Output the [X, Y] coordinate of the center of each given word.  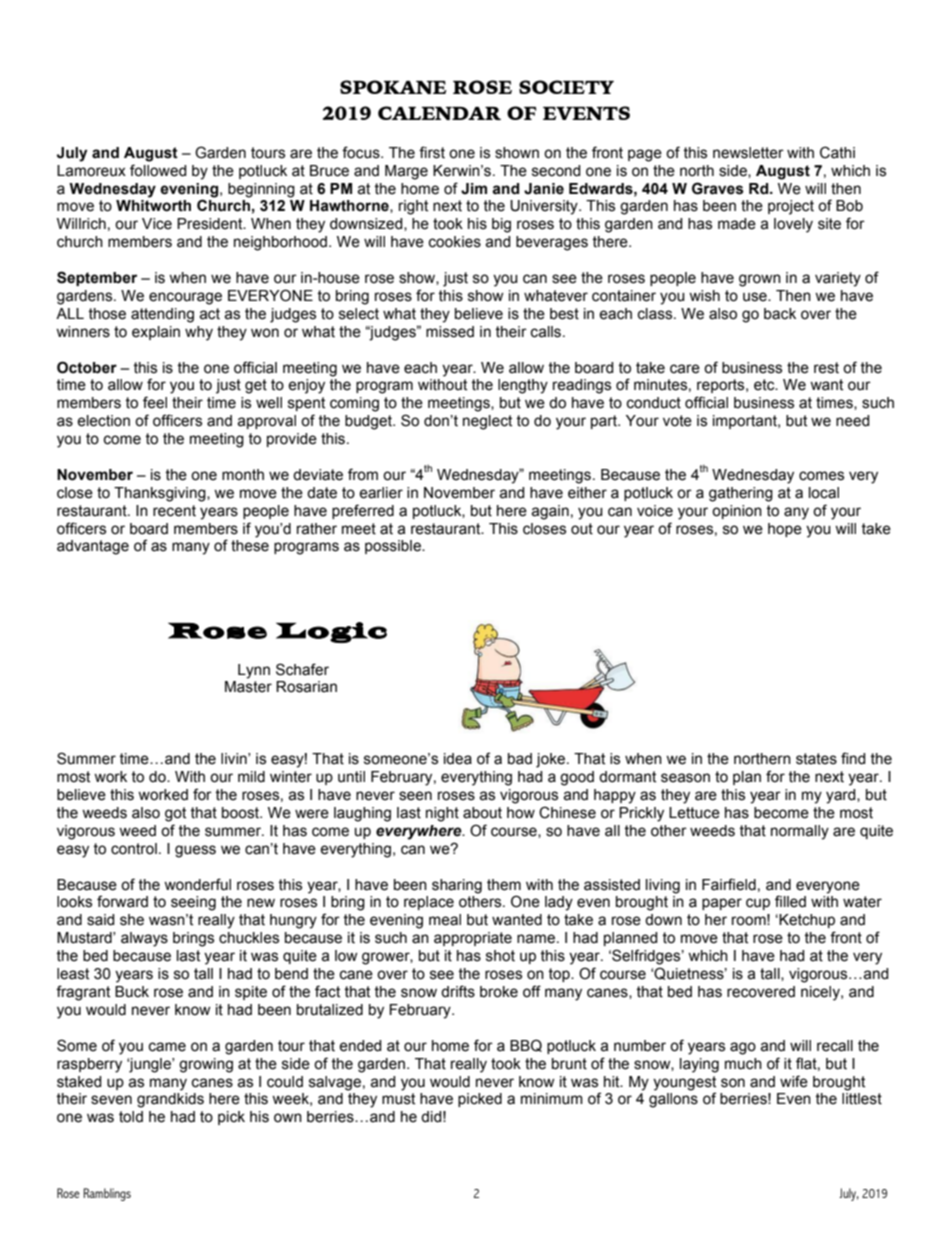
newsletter [748, 153]
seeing [193, 903]
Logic [331, 632]
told [131, 1117]
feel [155, 402]
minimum [552, 1099]
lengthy [523, 386]
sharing [457, 886]
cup [758, 904]
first [432, 152]
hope [785, 530]
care [685, 369]
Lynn [254, 671]
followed [158, 170]
